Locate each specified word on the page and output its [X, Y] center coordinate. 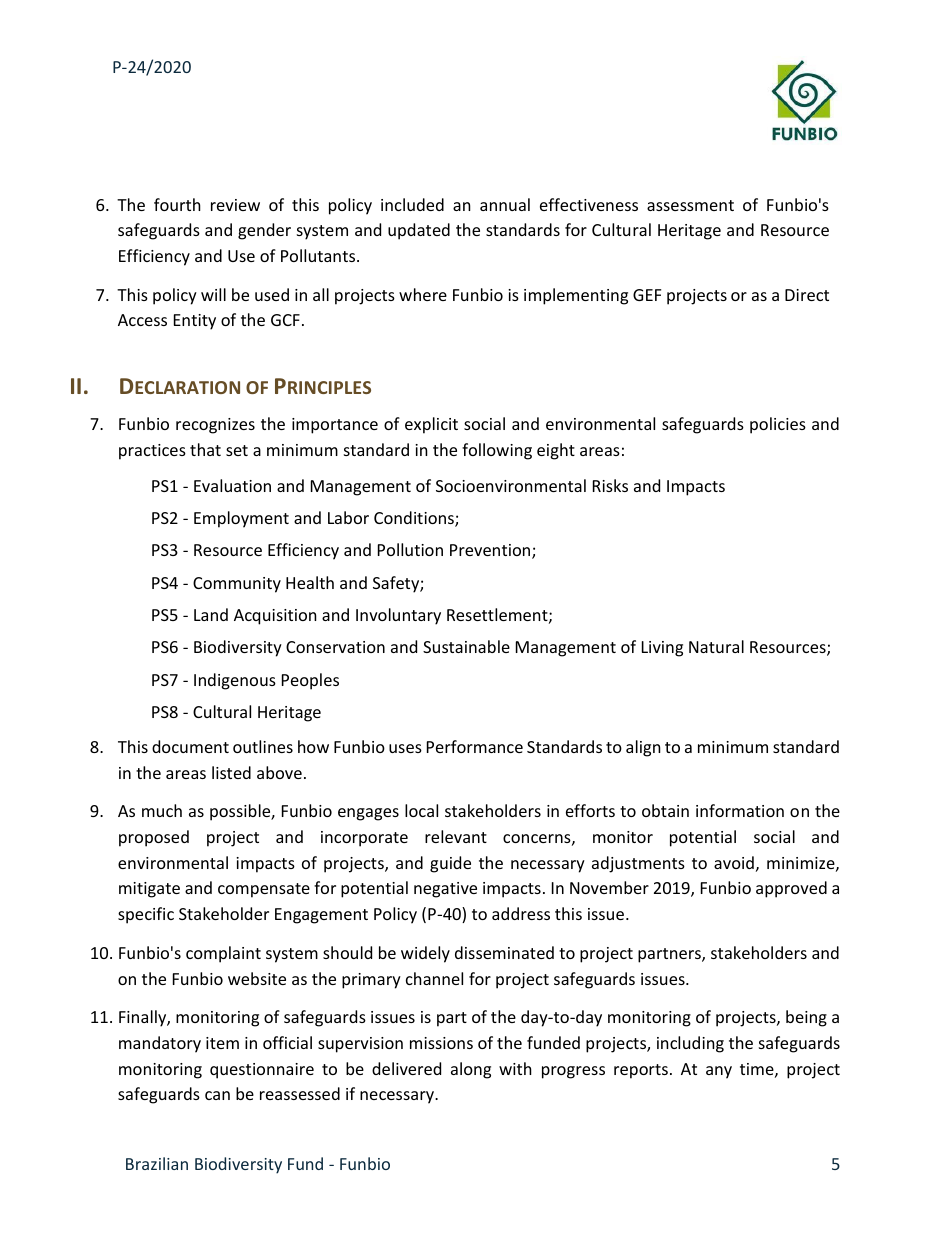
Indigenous [235, 681]
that [205, 449]
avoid [734, 862]
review [235, 205]
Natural [716, 646]
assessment [690, 205]
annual [505, 204]
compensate [264, 890]
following [497, 451]
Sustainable [466, 646]
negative [445, 890]
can [217, 1095]
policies [778, 425]
